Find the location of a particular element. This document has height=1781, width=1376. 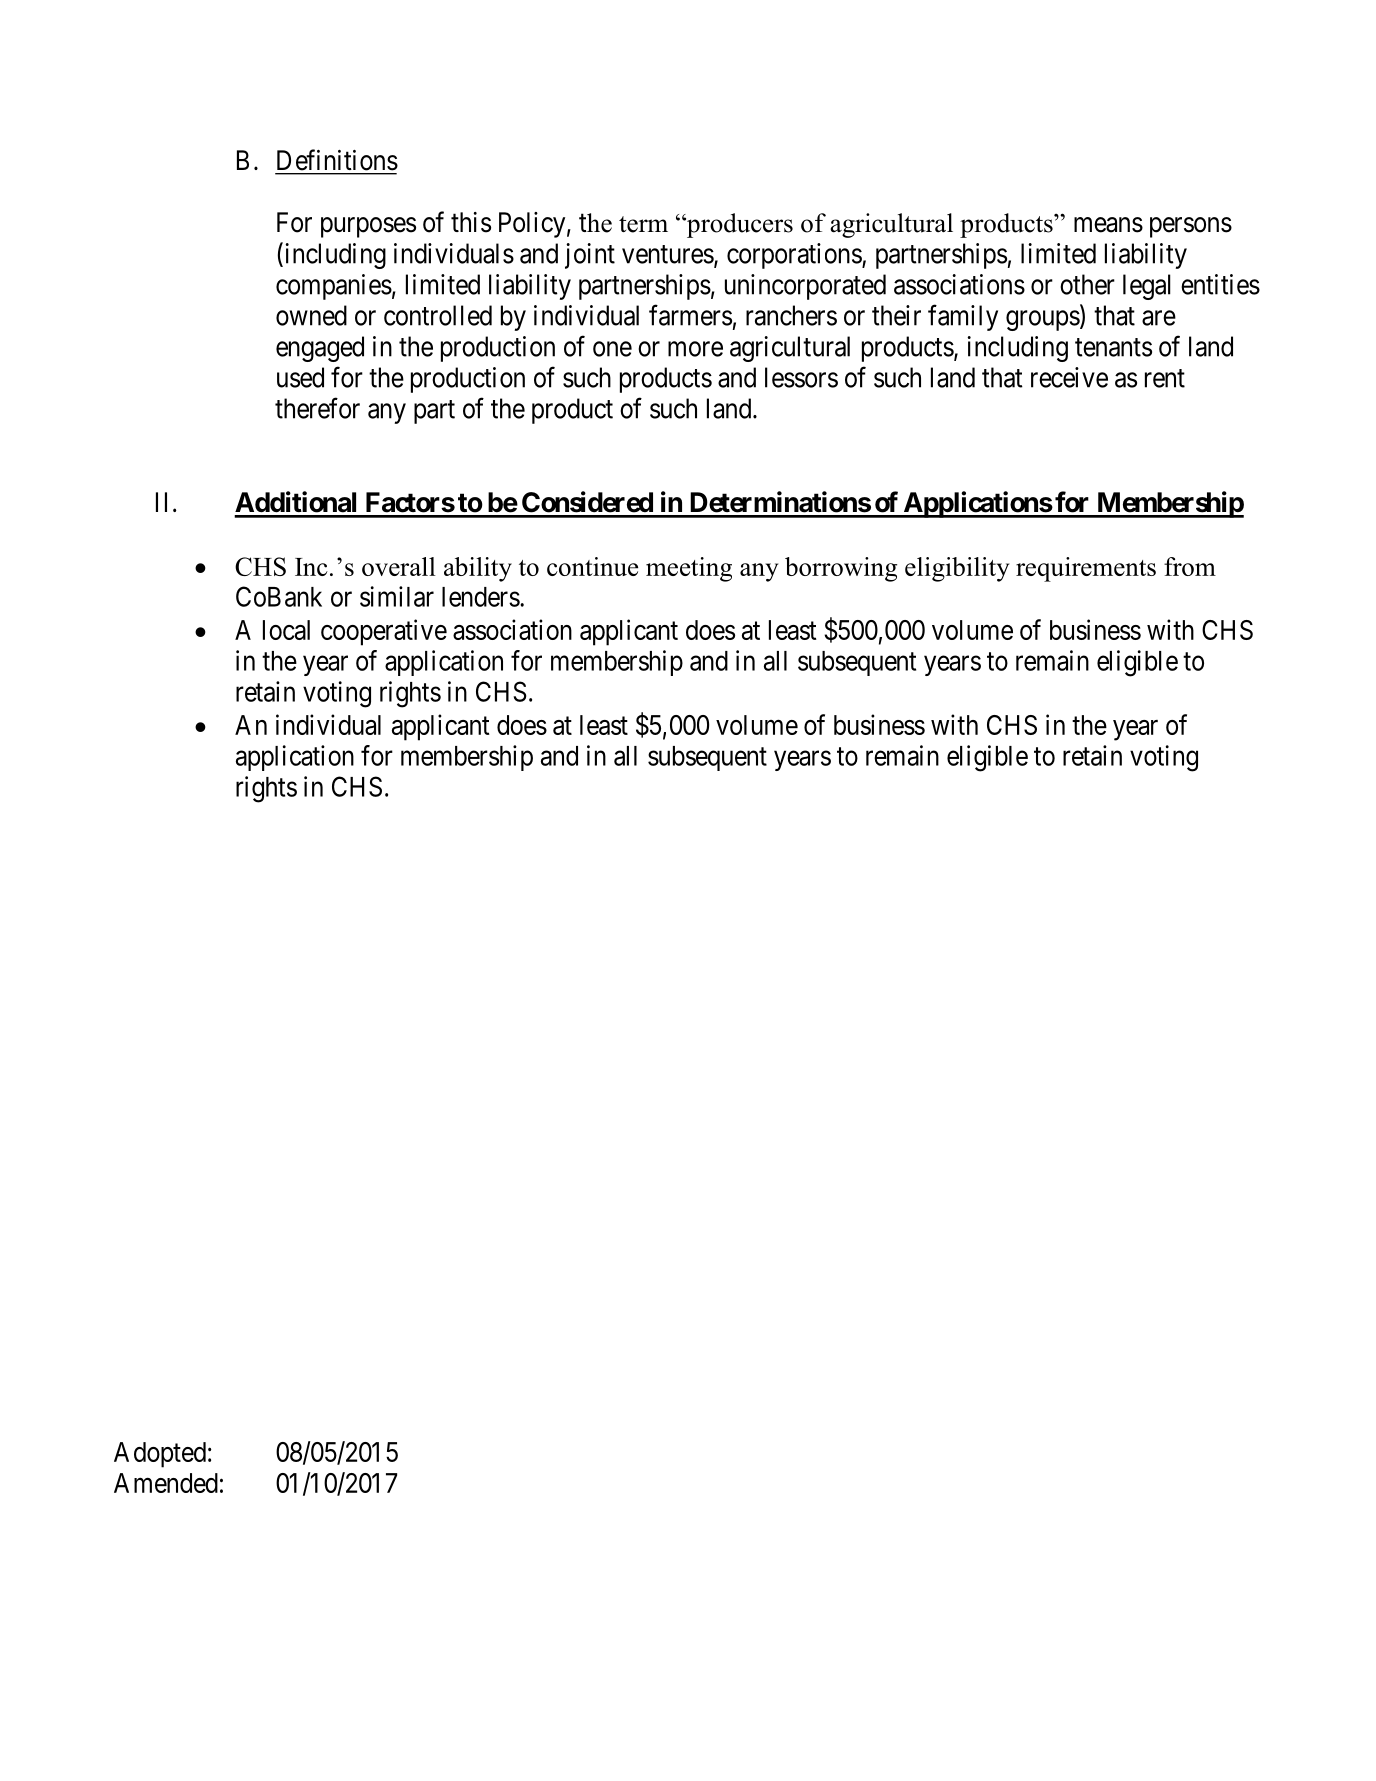

requirements is located at coordinates (1086, 569).
